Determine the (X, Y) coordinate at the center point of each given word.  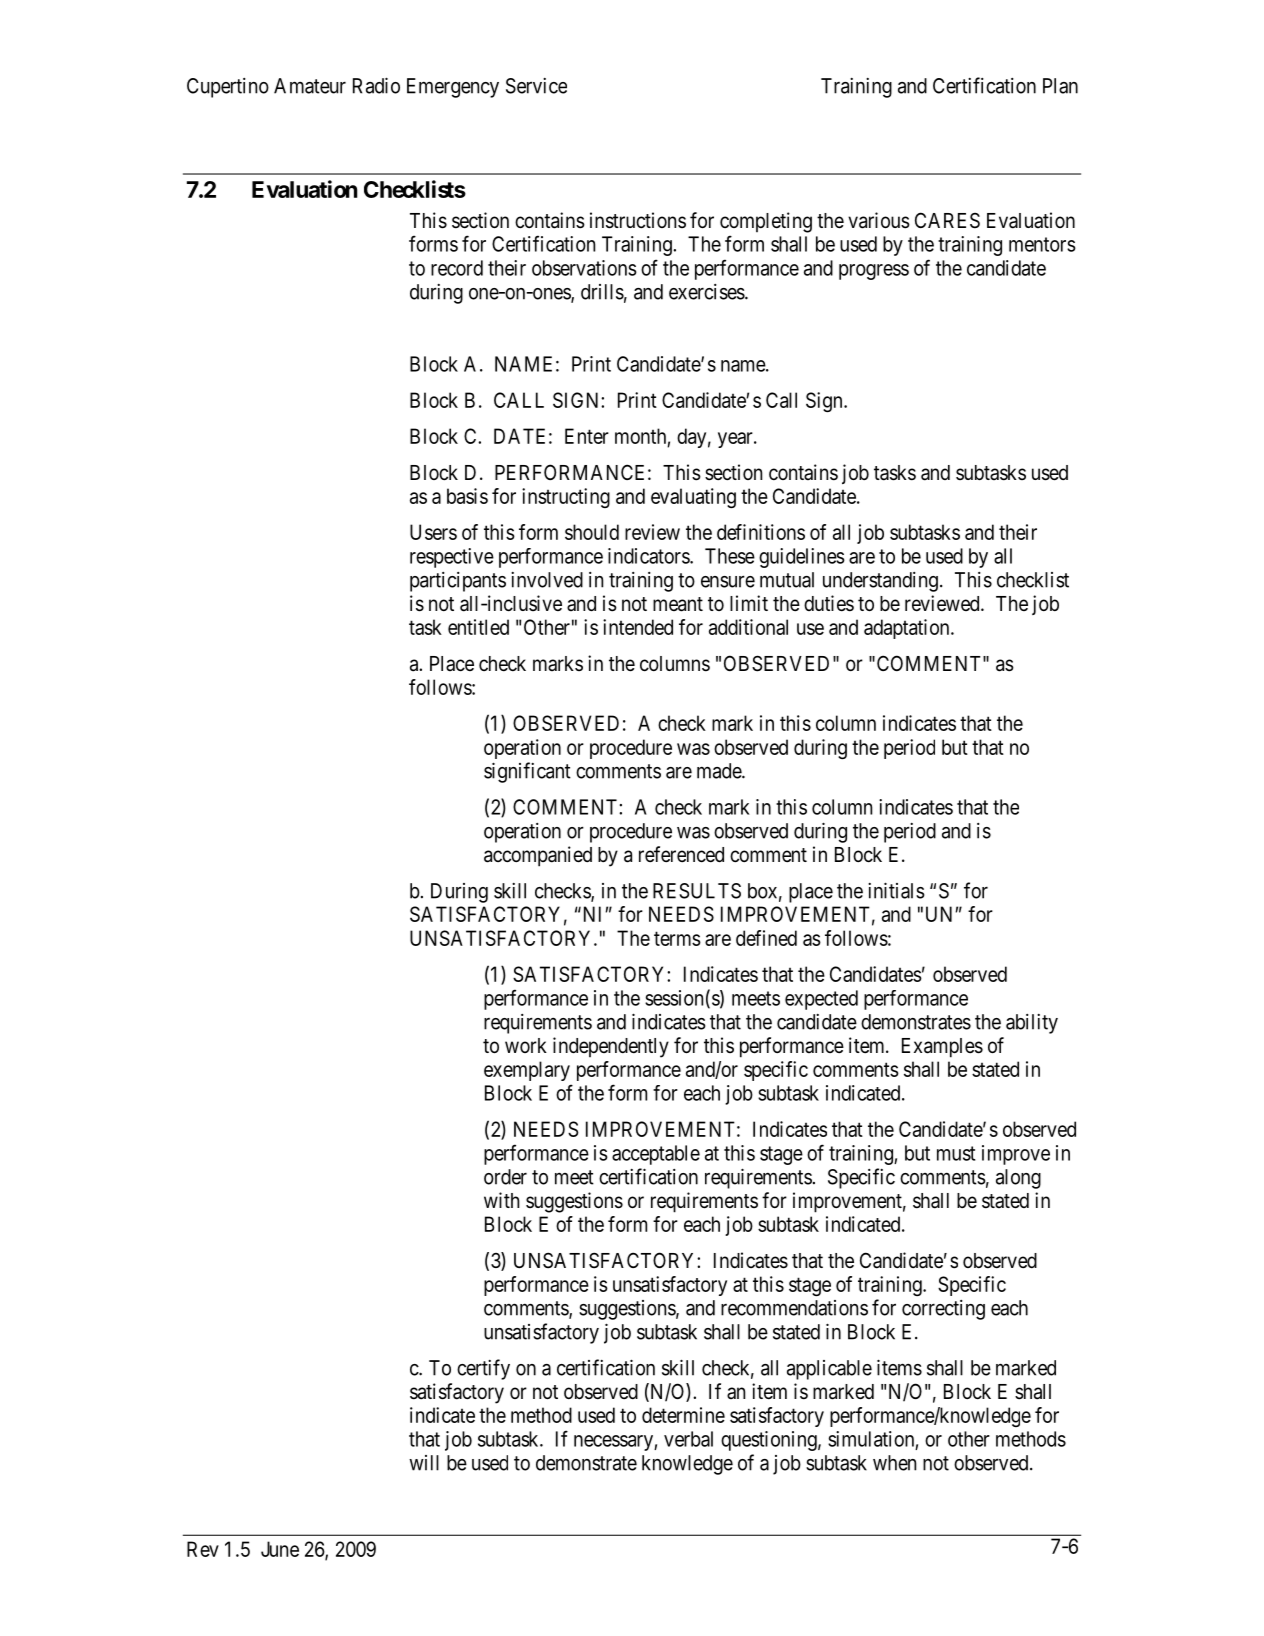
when (894, 1463)
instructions (638, 220)
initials (896, 890)
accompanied (538, 856)
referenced (681, 854)
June (280, 1549)
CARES (947, 220)
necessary (614, 1443)
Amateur (310, 86)
